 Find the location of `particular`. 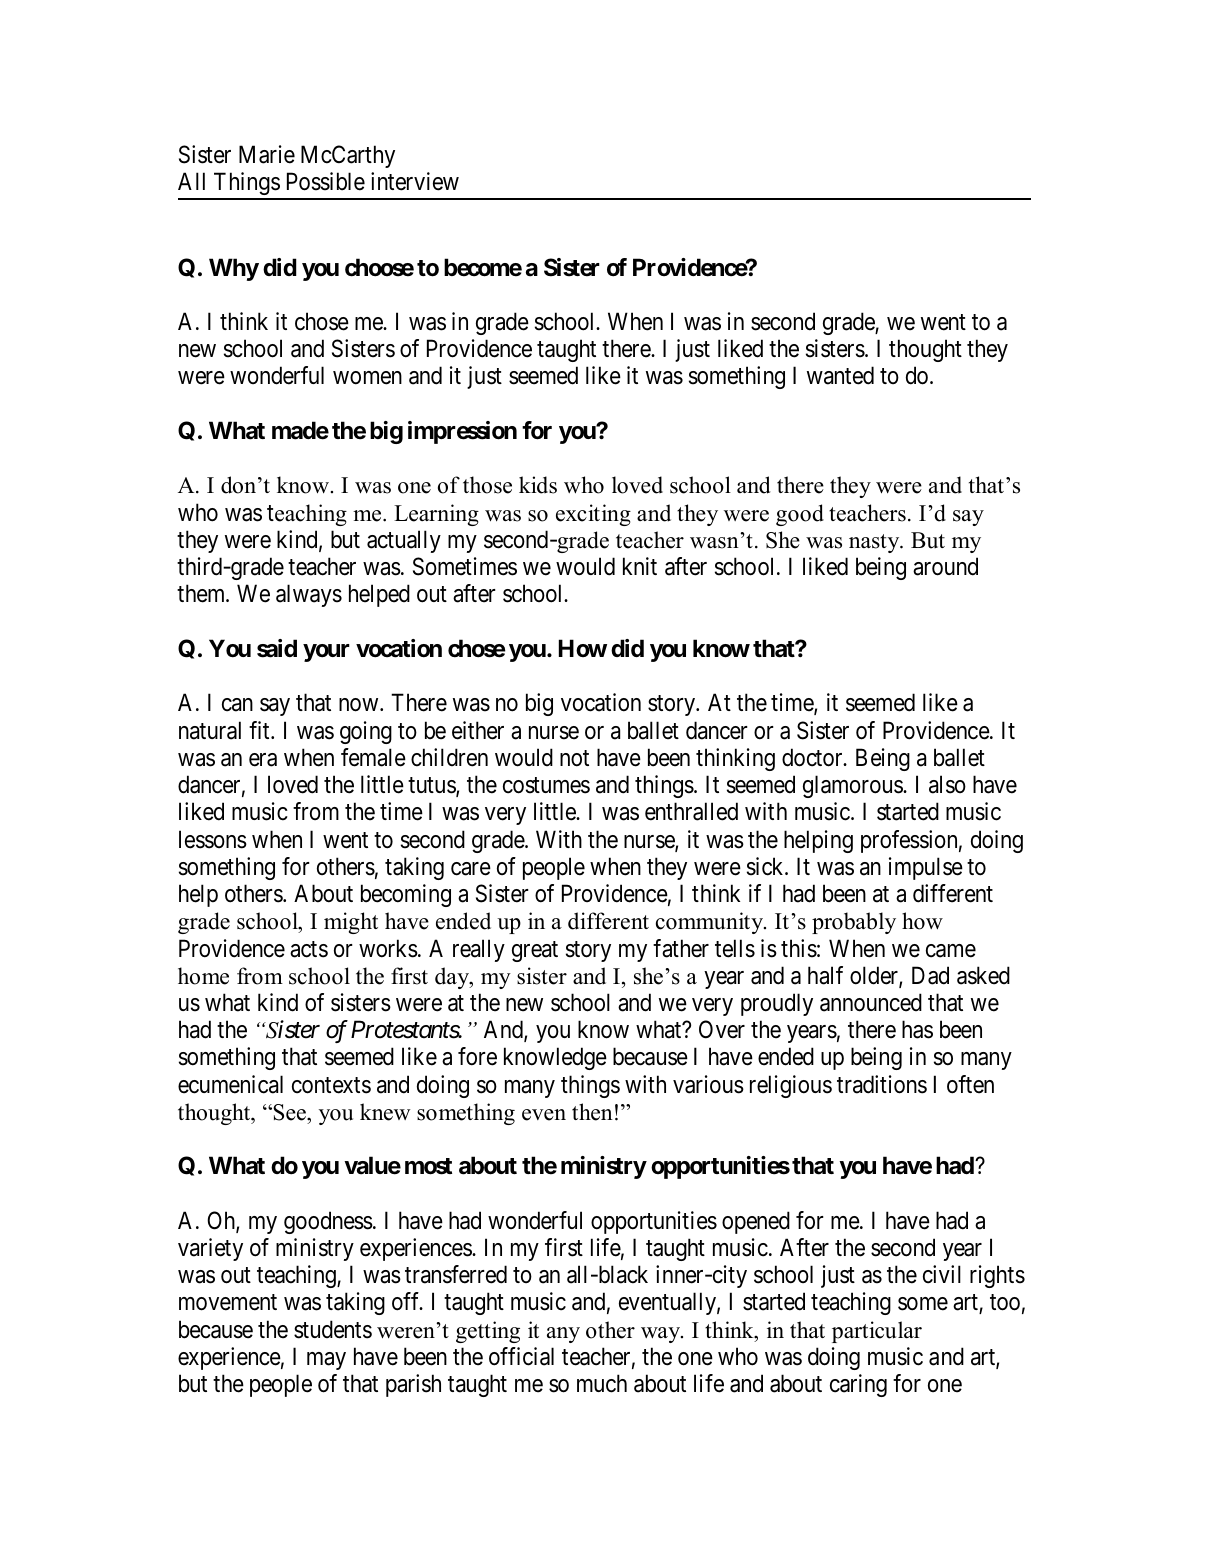

particular is located at coordinates (877, 1332).
